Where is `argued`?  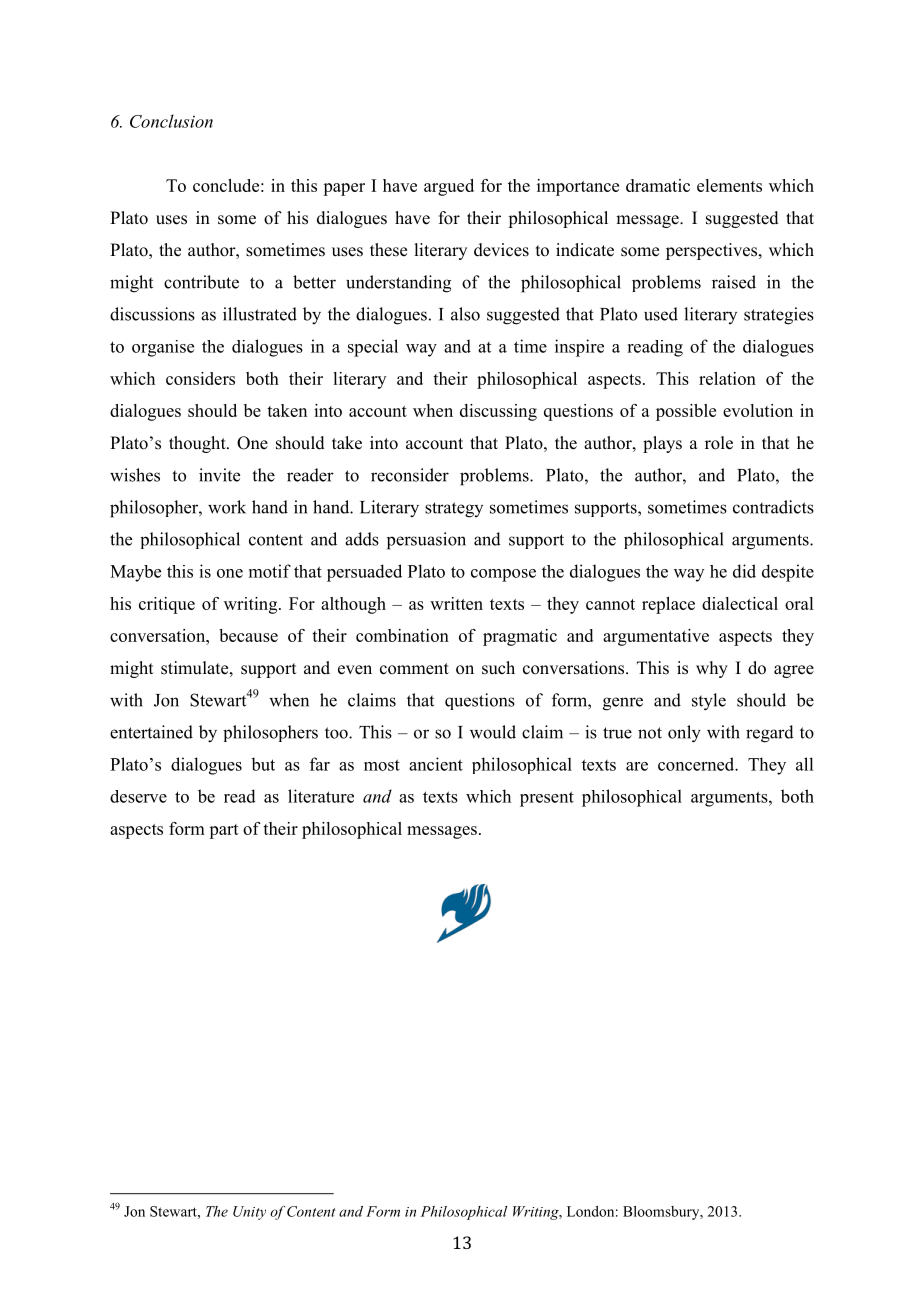
argued is located at coordinates (449, 187).
